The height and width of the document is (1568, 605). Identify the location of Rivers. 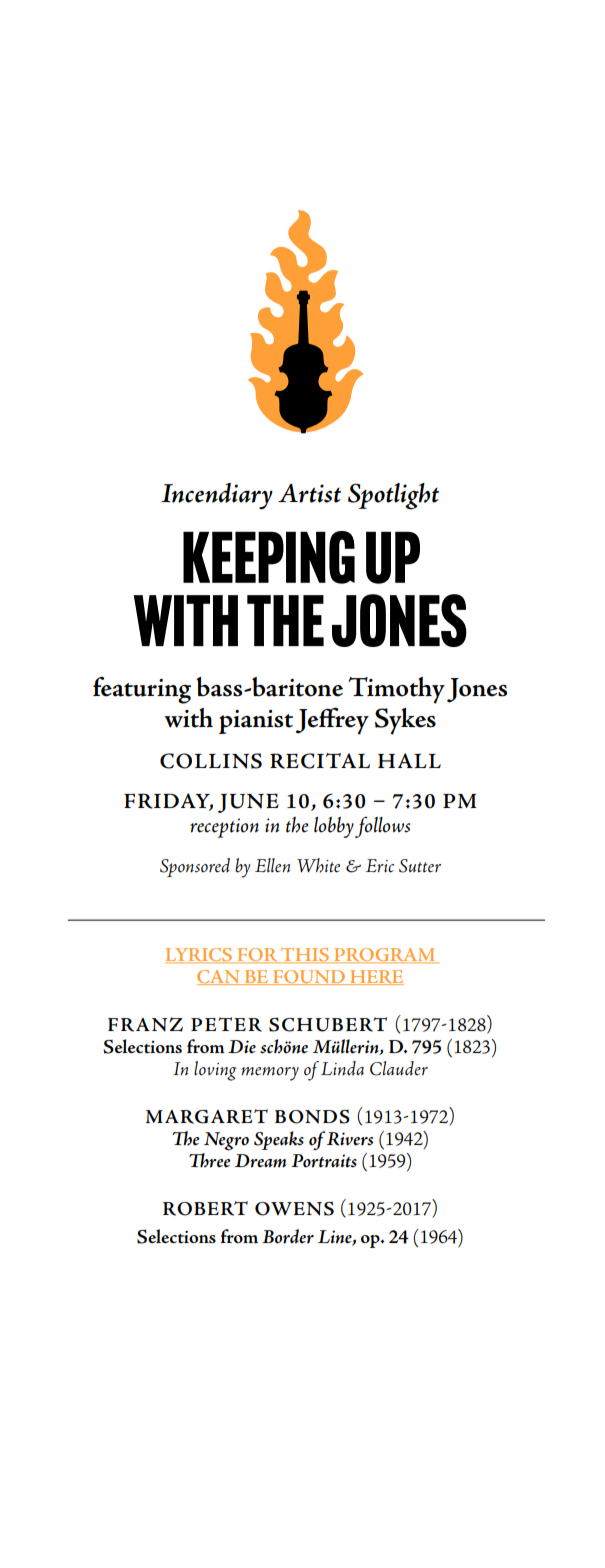
(350, 1139).
